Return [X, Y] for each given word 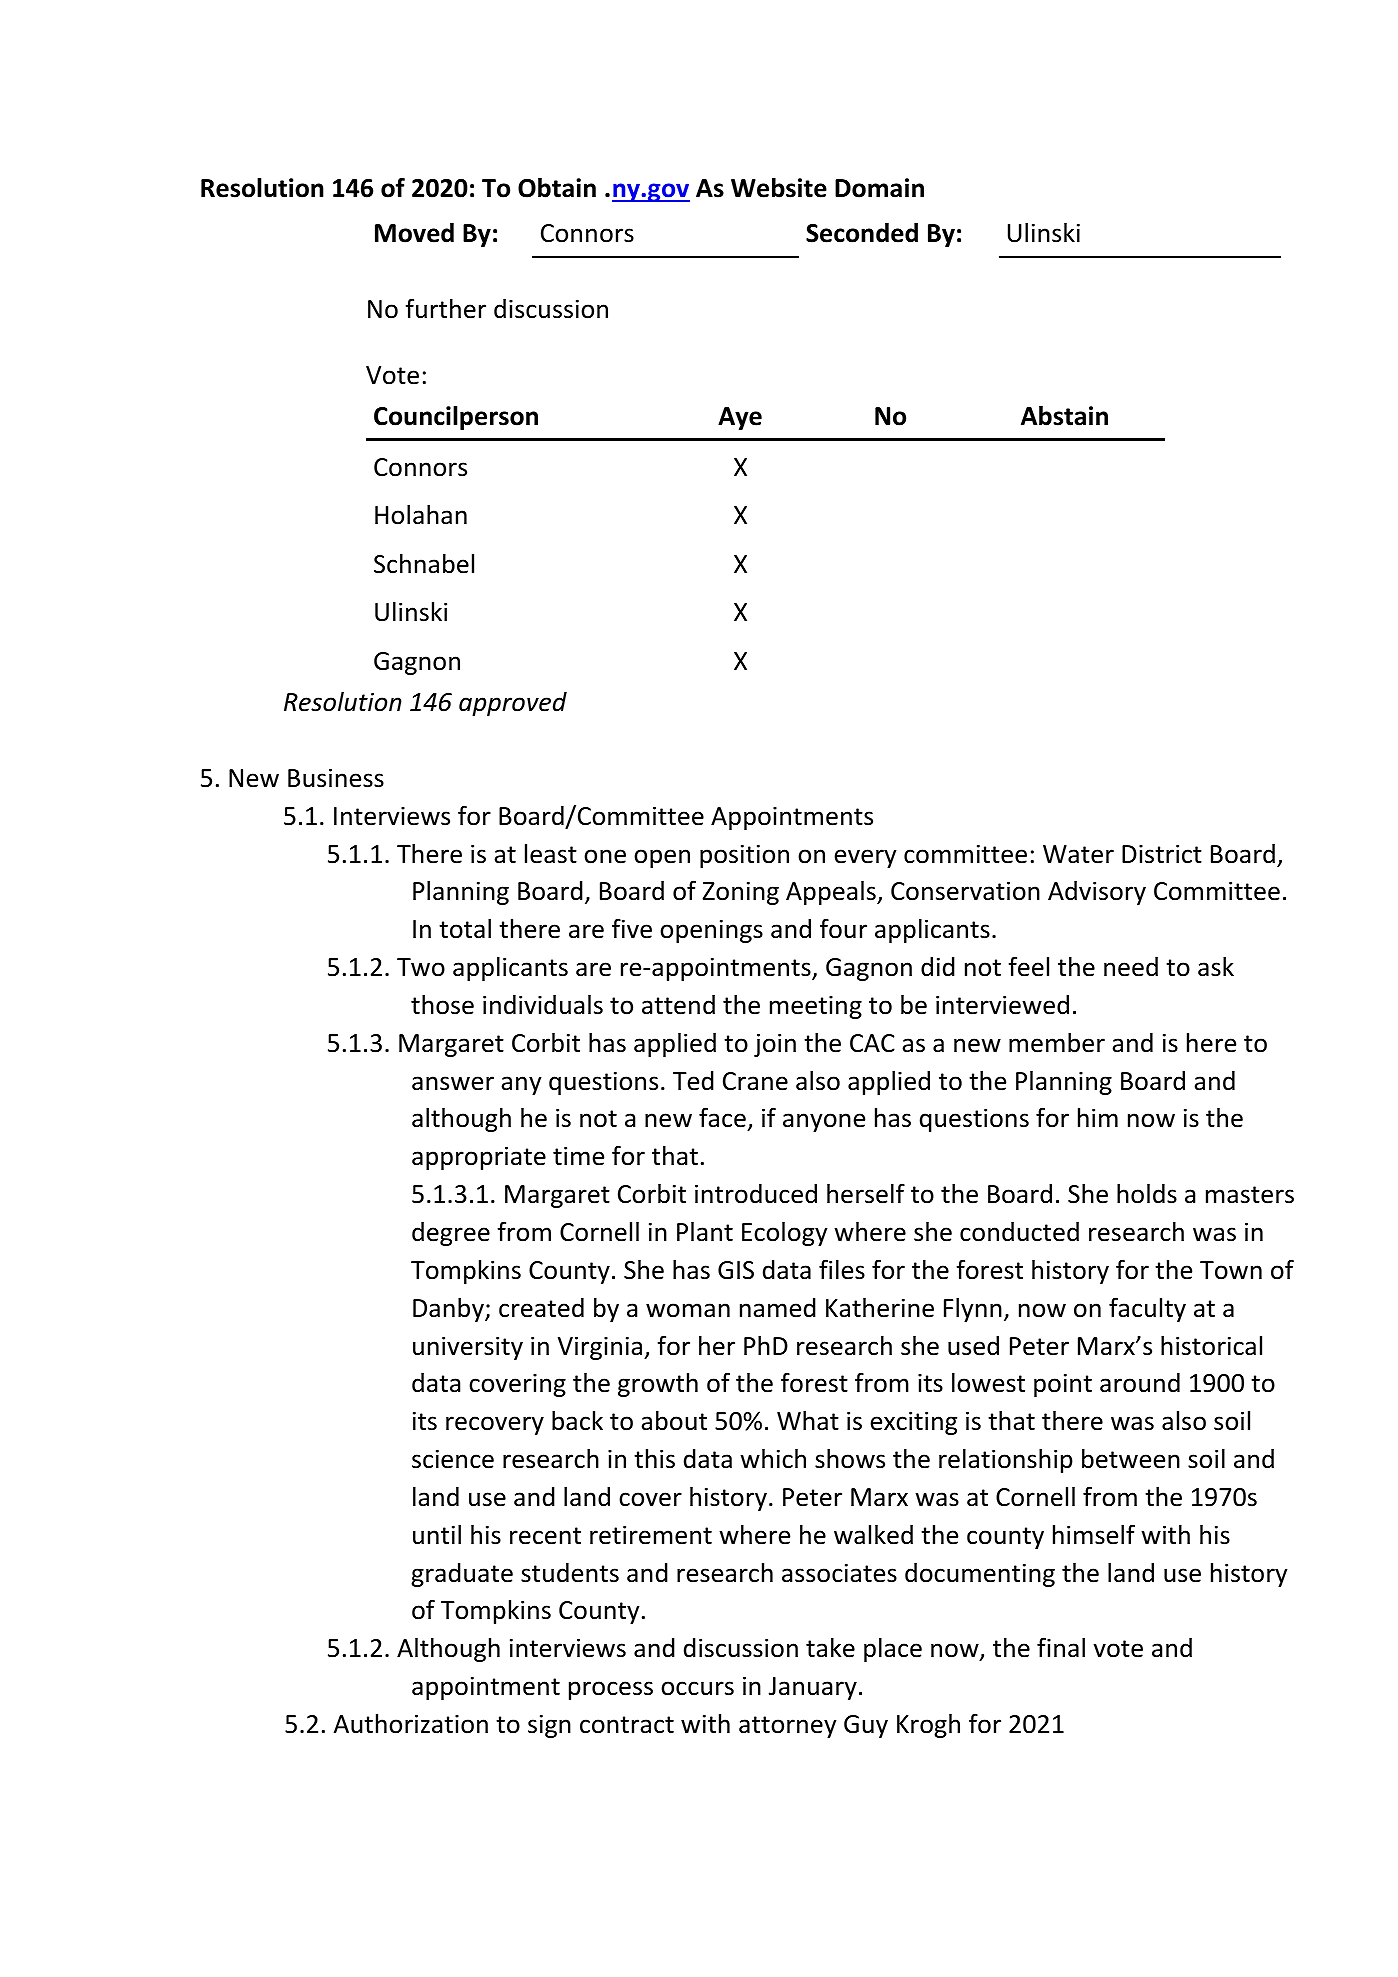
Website [779, 188]
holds [1147, 1194]
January [813, 1688]
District [1162, 854]
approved [513, 704]
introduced [756, 1194]
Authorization [411, 1724]
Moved [414, 233]
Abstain [1064, 416]
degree [451, 1234]
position [744, 856]
